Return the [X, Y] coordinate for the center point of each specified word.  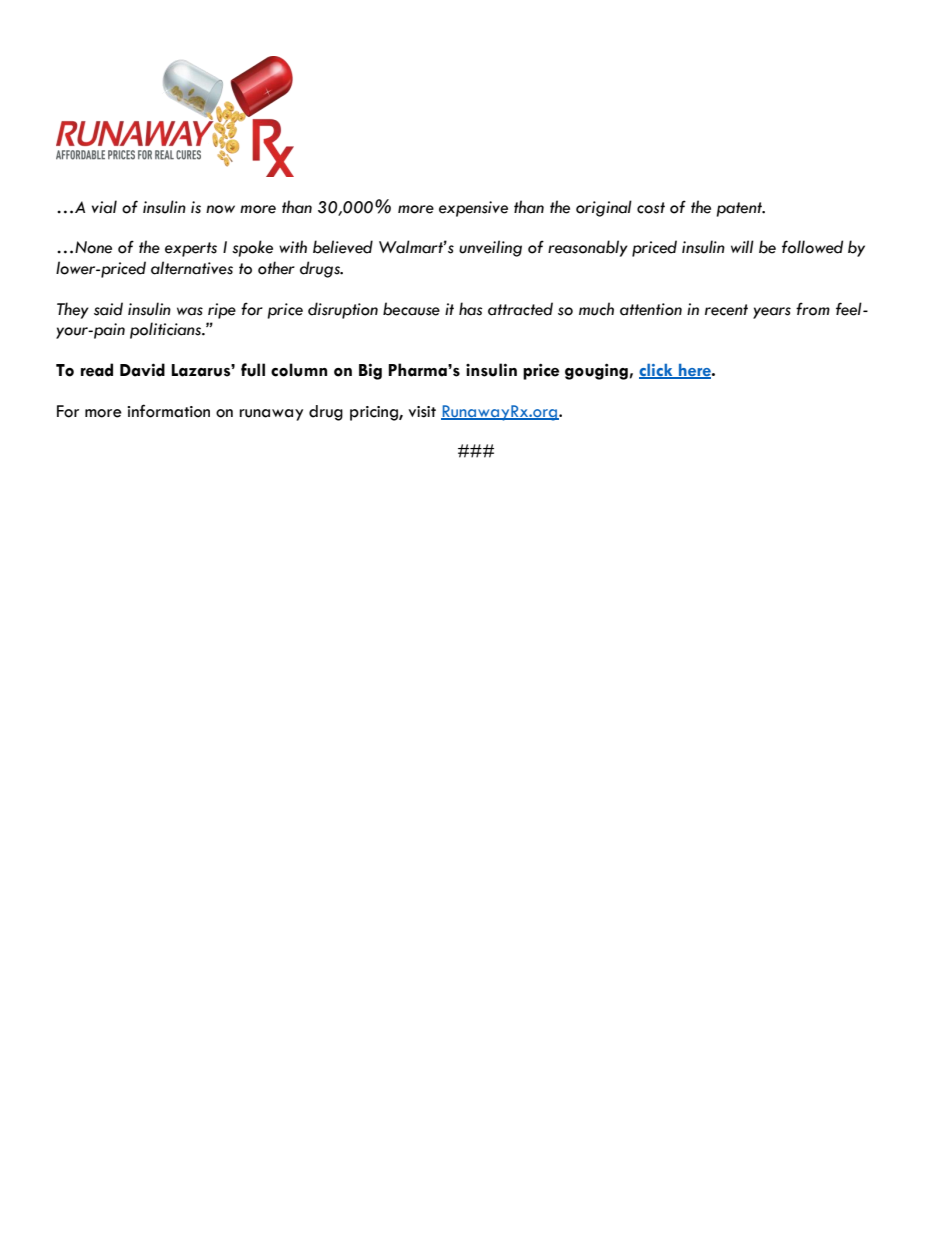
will [742, 246]
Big [370, 371]
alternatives [192, 268]
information [168, 411]
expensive [473, 209]
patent [740, 209]
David [142, 370]
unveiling [490, 248]
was [190, 311]
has [471, 309]
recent [726, 310]
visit [422, 412]
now [220, 209]
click [657, 371]
